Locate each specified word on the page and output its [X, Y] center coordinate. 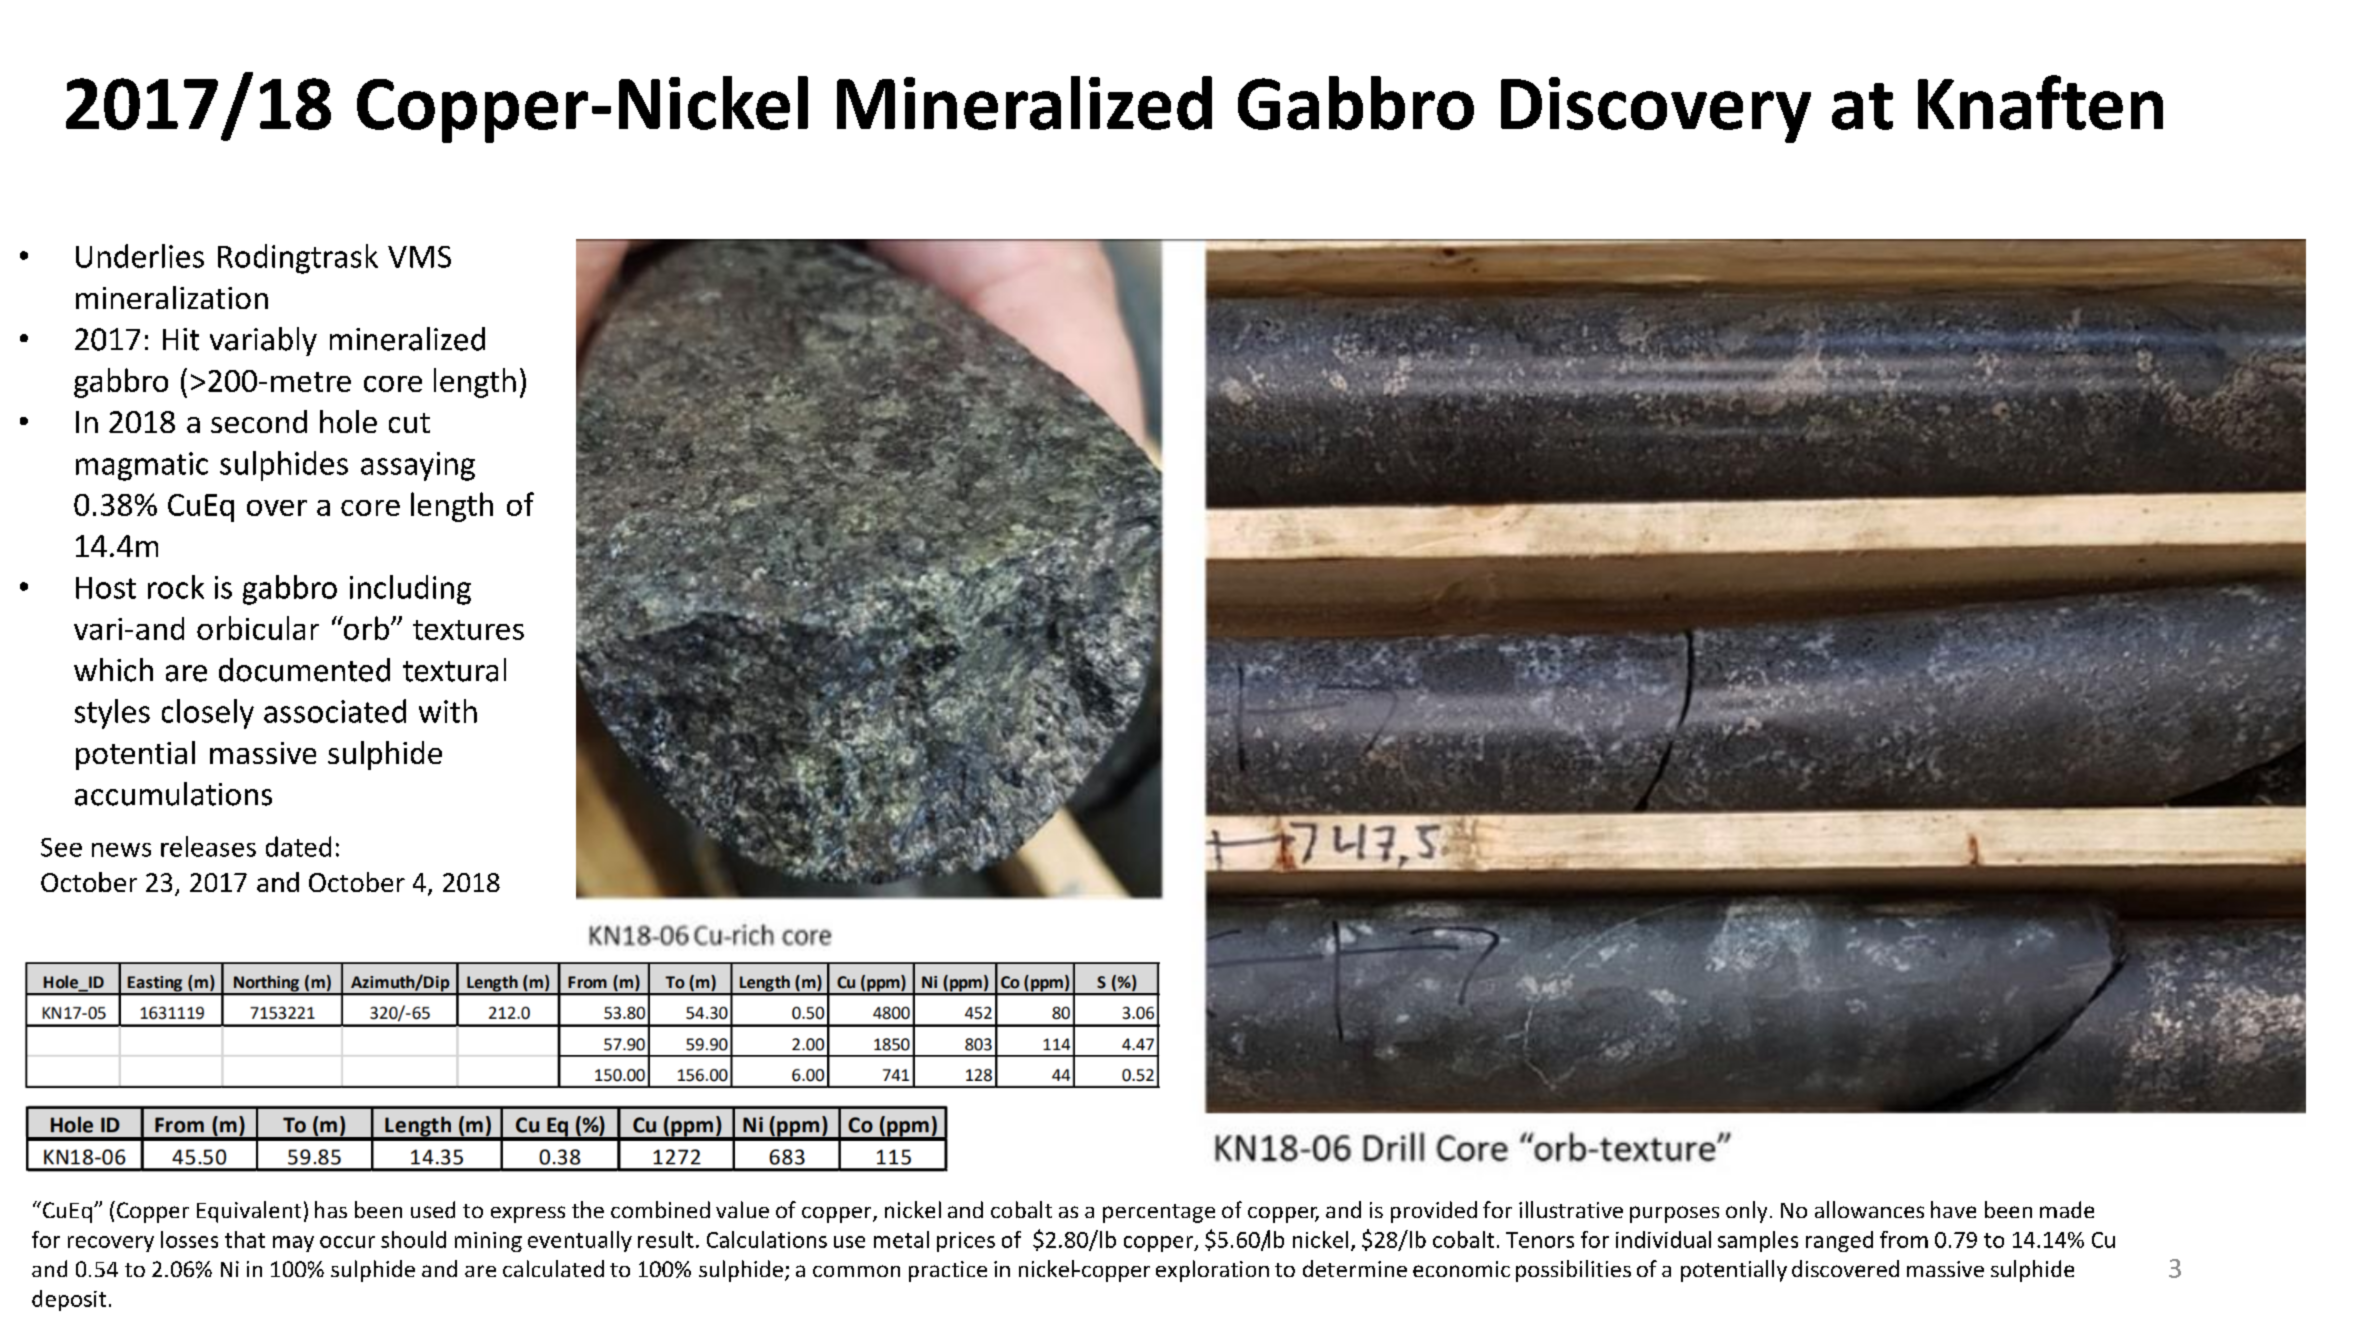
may [293, 1244]
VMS [419, 257]
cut [409, 423]
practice [948, 1271]
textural [454, 670]
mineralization [172, 297]
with [448, 711]
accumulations [173, 794]
